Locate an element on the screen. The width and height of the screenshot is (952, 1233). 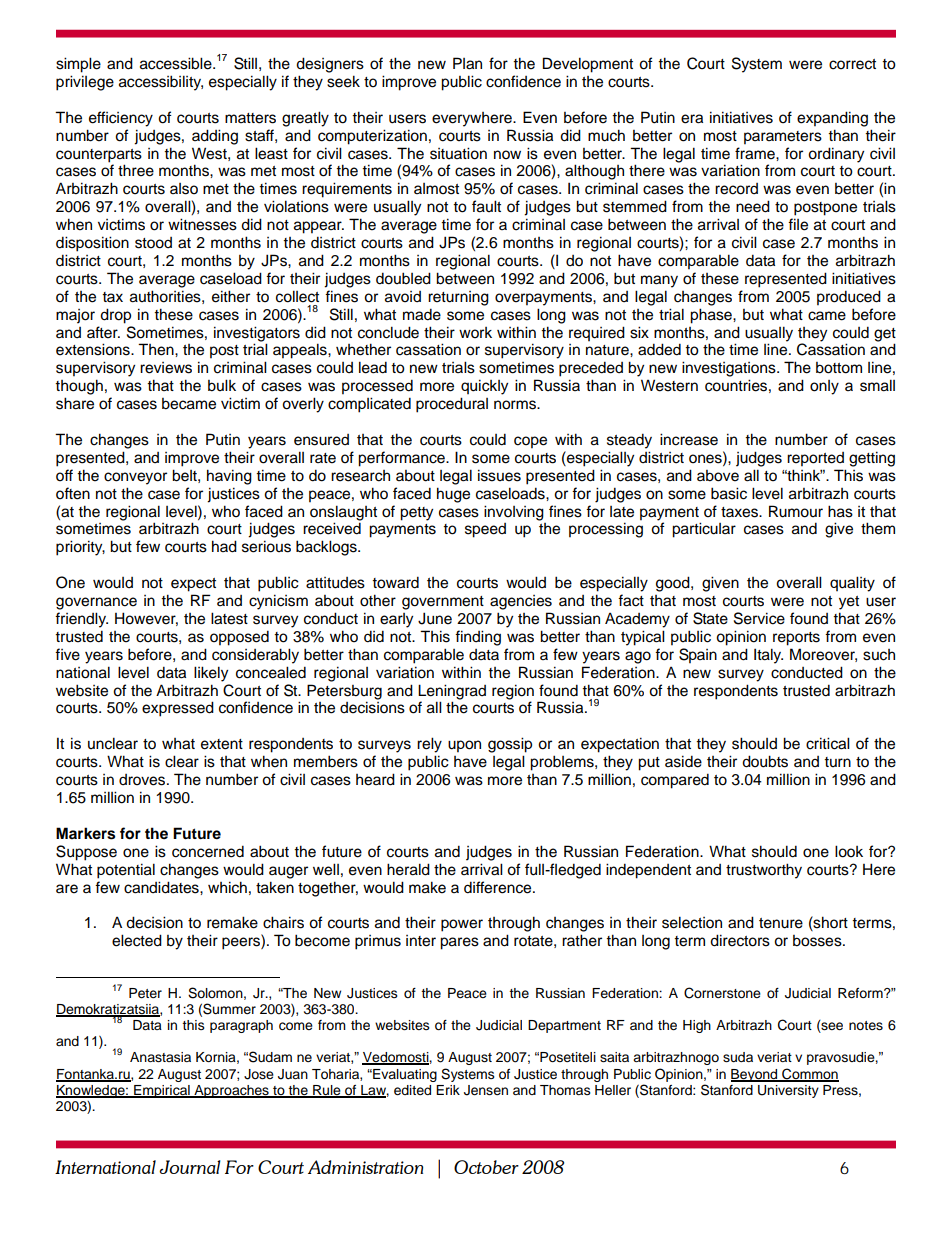
efficiency is located at coordinates (121, 119).
